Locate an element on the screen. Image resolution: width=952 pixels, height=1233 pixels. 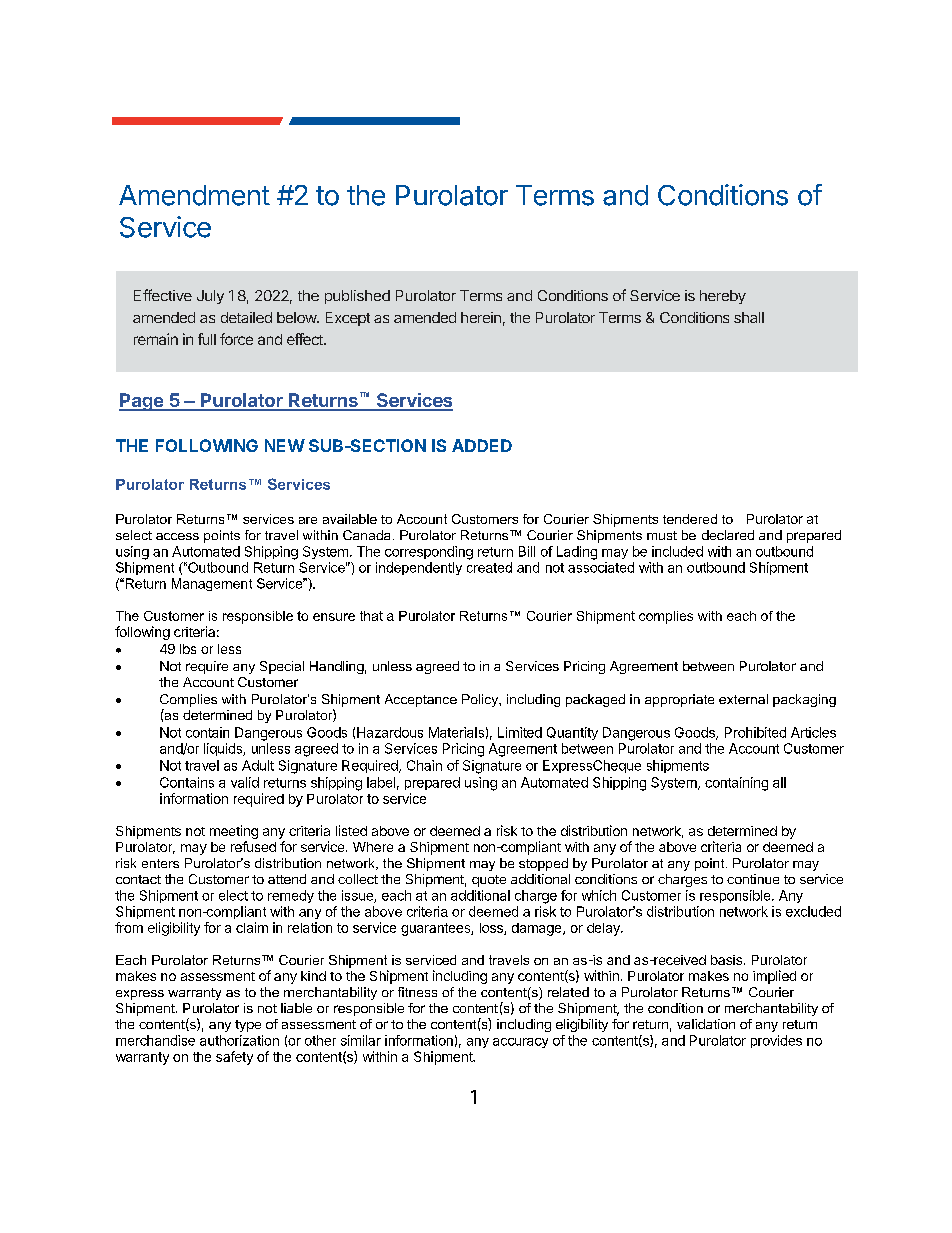
herein is located at coordinates (481, 317).
